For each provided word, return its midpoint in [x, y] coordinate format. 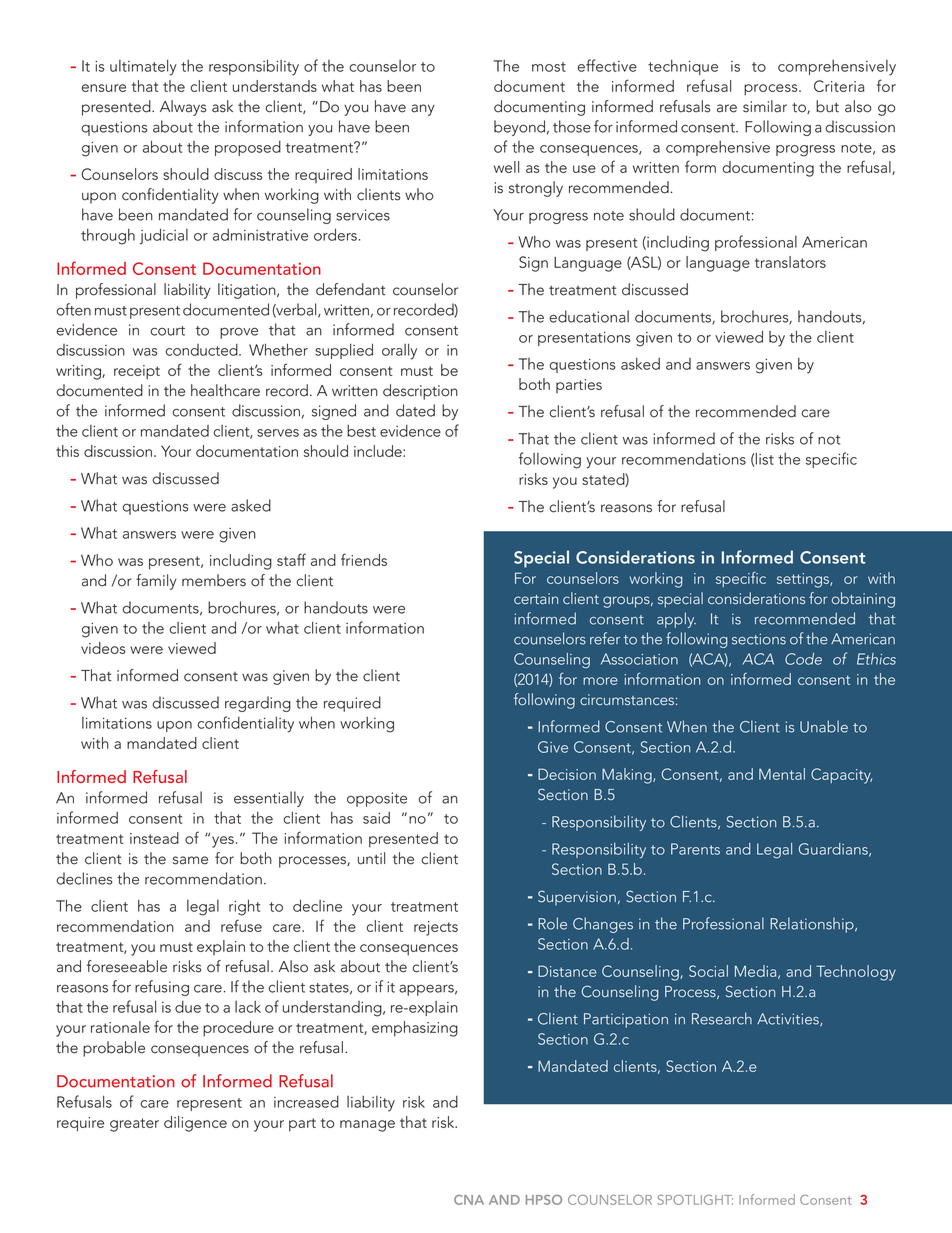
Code [803, 659]
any [423, 110]
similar [765, 106]
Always [183, 108]
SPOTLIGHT [695, 1200]
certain [536, 598]
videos [103, 648]
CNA [469, 1200]
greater [134, 1125]
